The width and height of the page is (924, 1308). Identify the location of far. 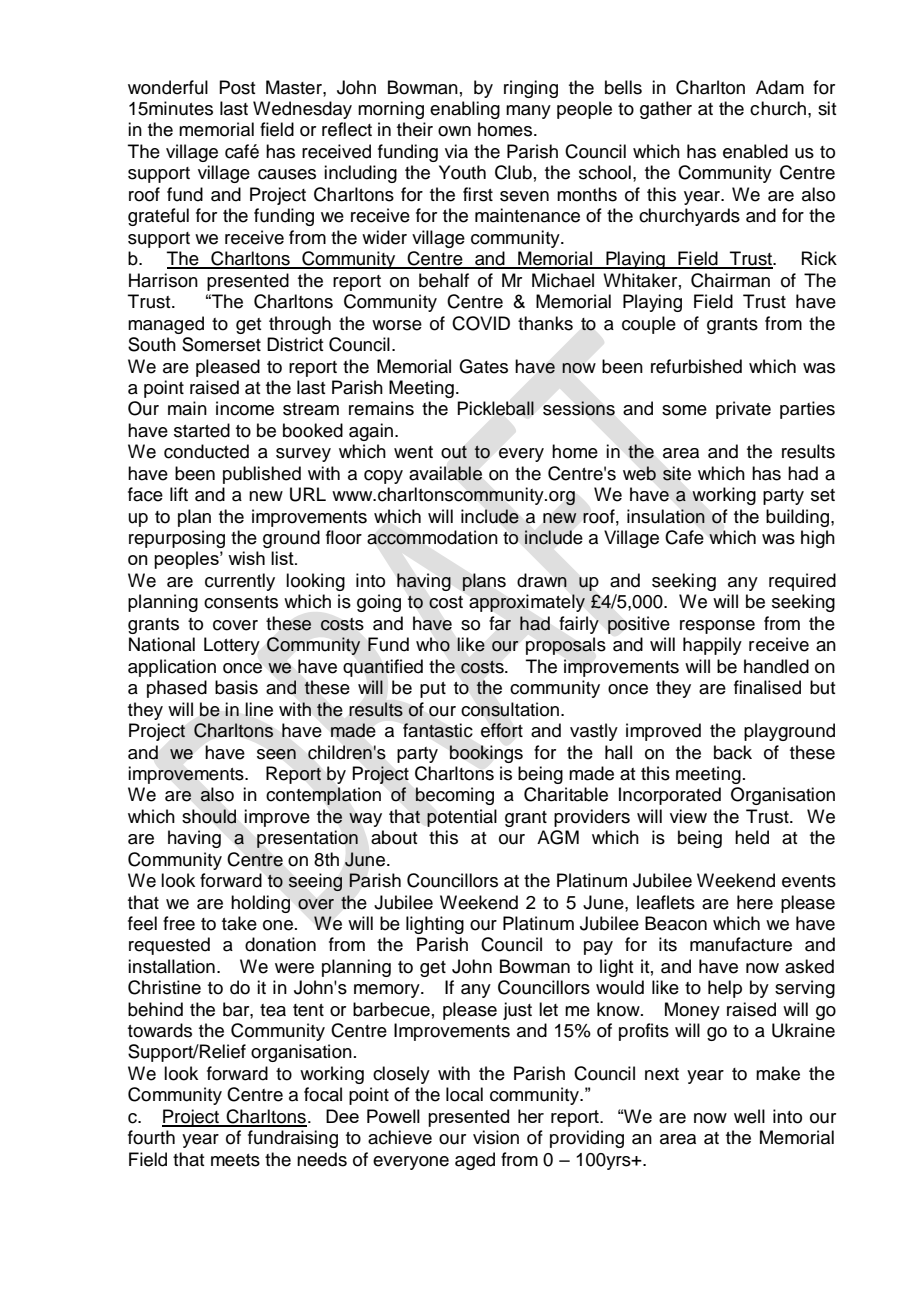
(500, 623).
